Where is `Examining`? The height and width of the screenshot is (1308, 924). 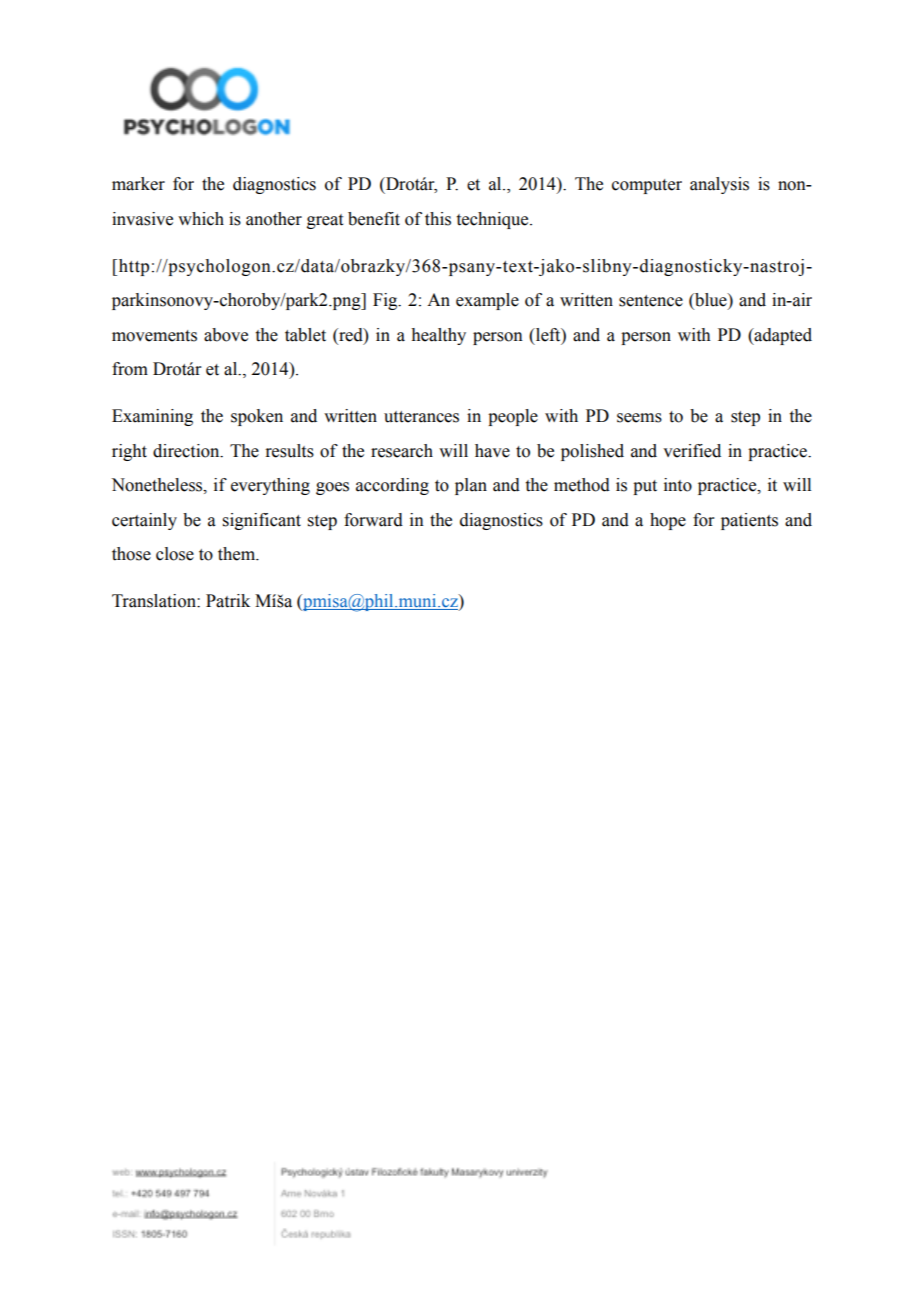 Examining is located at coordinates (152, 417).
